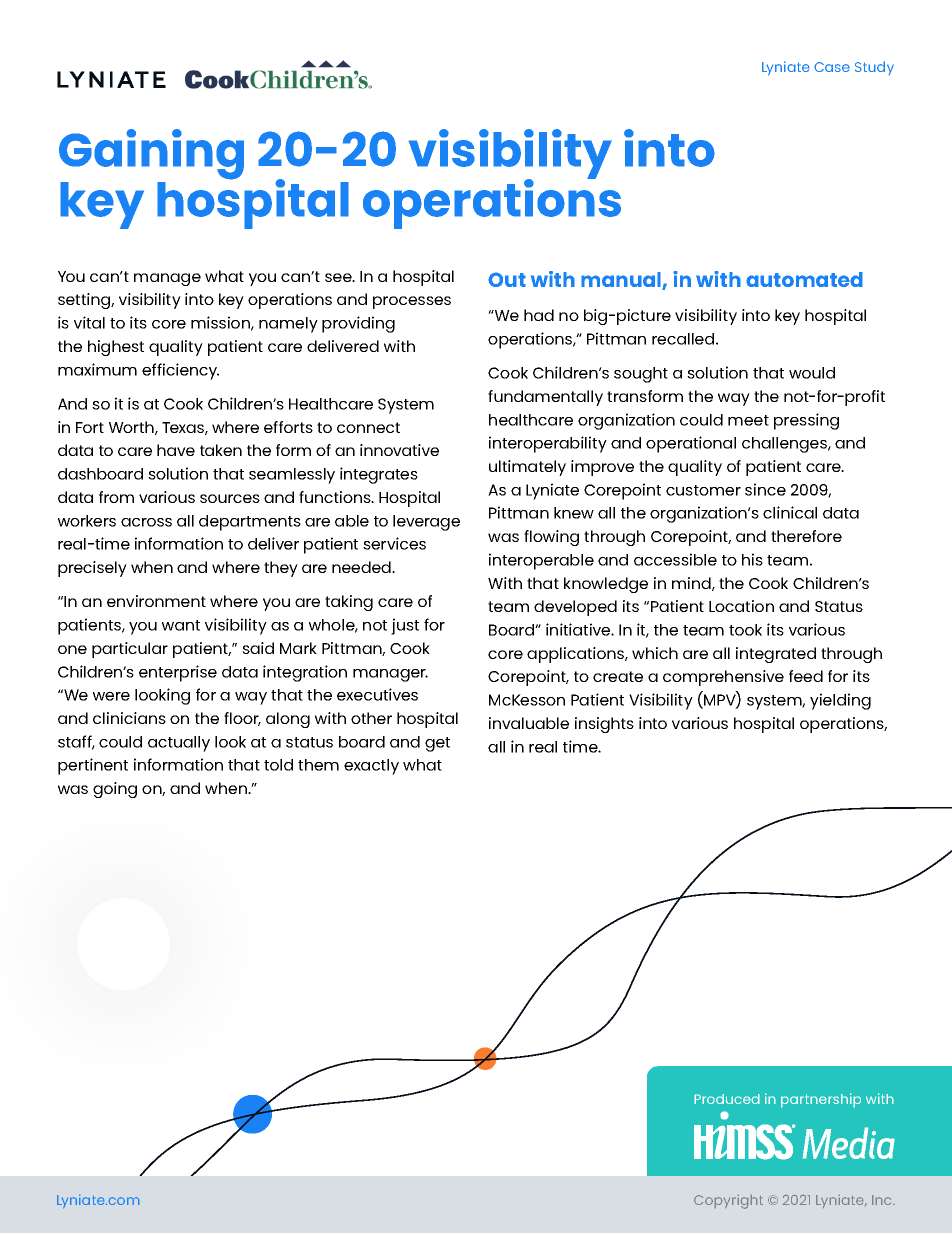 This image has width=952, height=1233. What do you see at coordinates (181, 625) in the image?
I see `want` at bounding box center [181, 625].
